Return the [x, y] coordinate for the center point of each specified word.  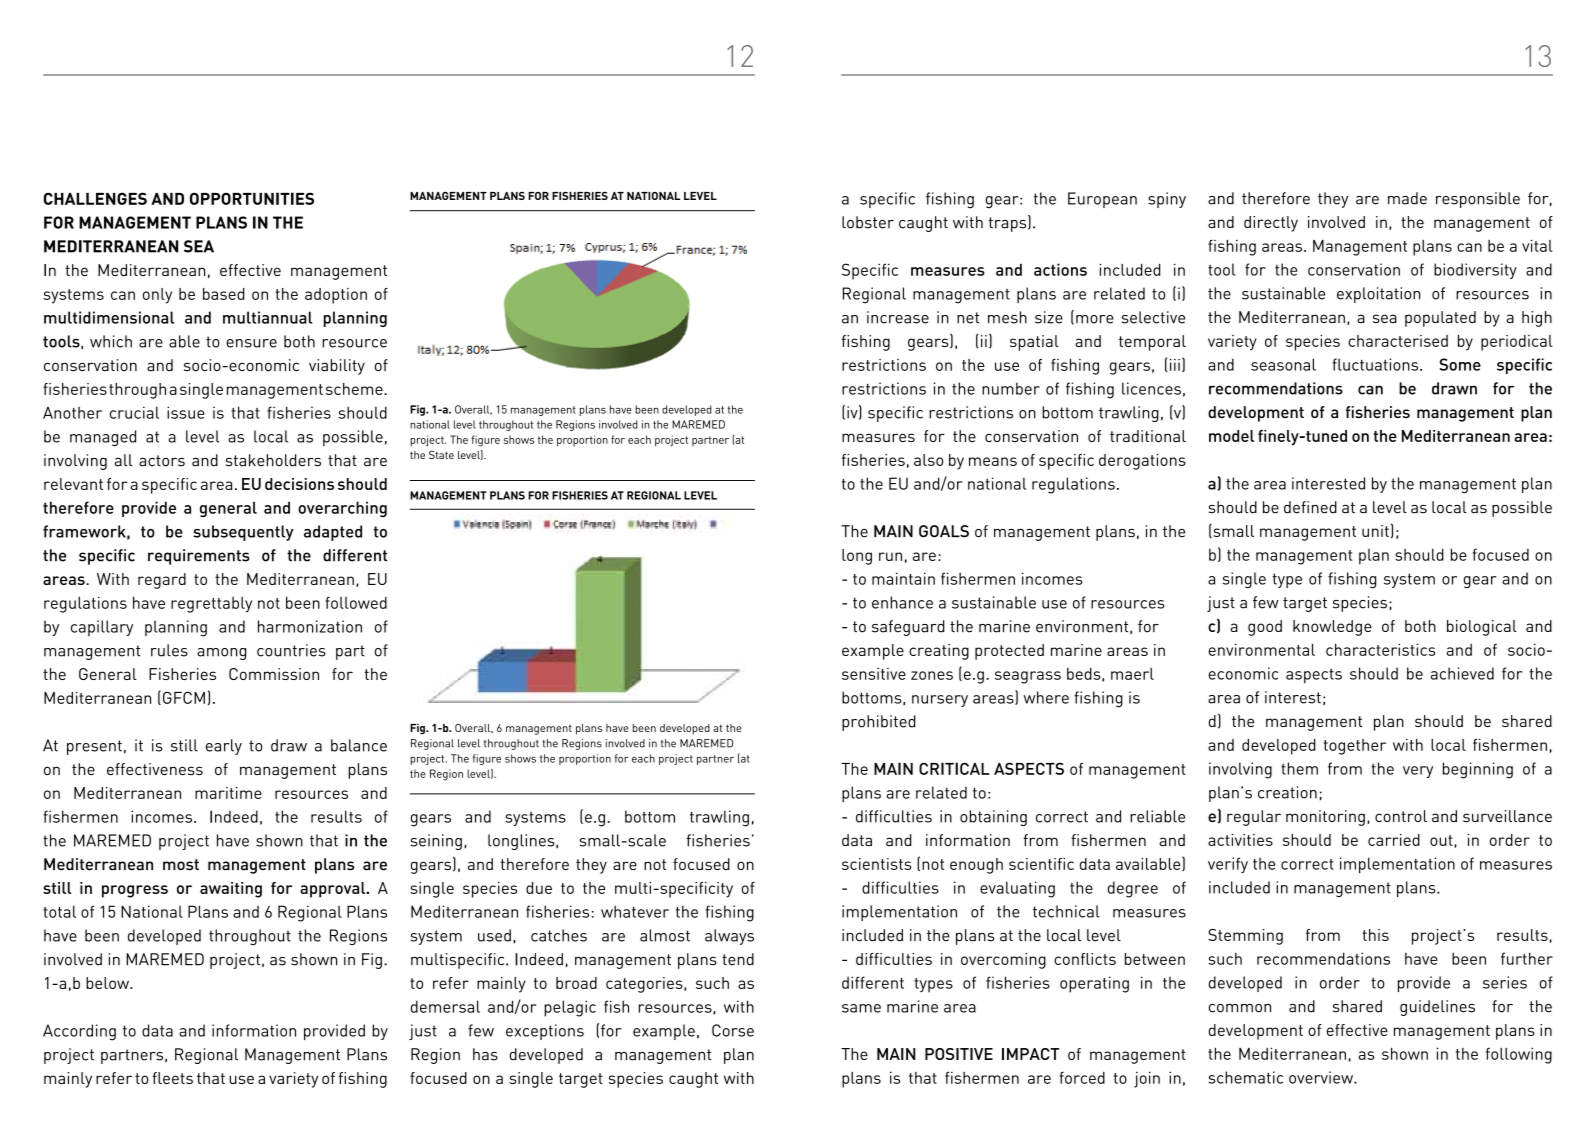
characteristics [1381, 649]
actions [1060, 269]
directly [1271, 224]
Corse [733, 1030]
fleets [172, 1078]
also [928, 460]
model [1231, 436]
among [221, 654]
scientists [877, 864]
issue [186, 412]
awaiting [231, 890]
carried [1394, 840]
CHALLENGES [95, 198]
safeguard [908, 628]
